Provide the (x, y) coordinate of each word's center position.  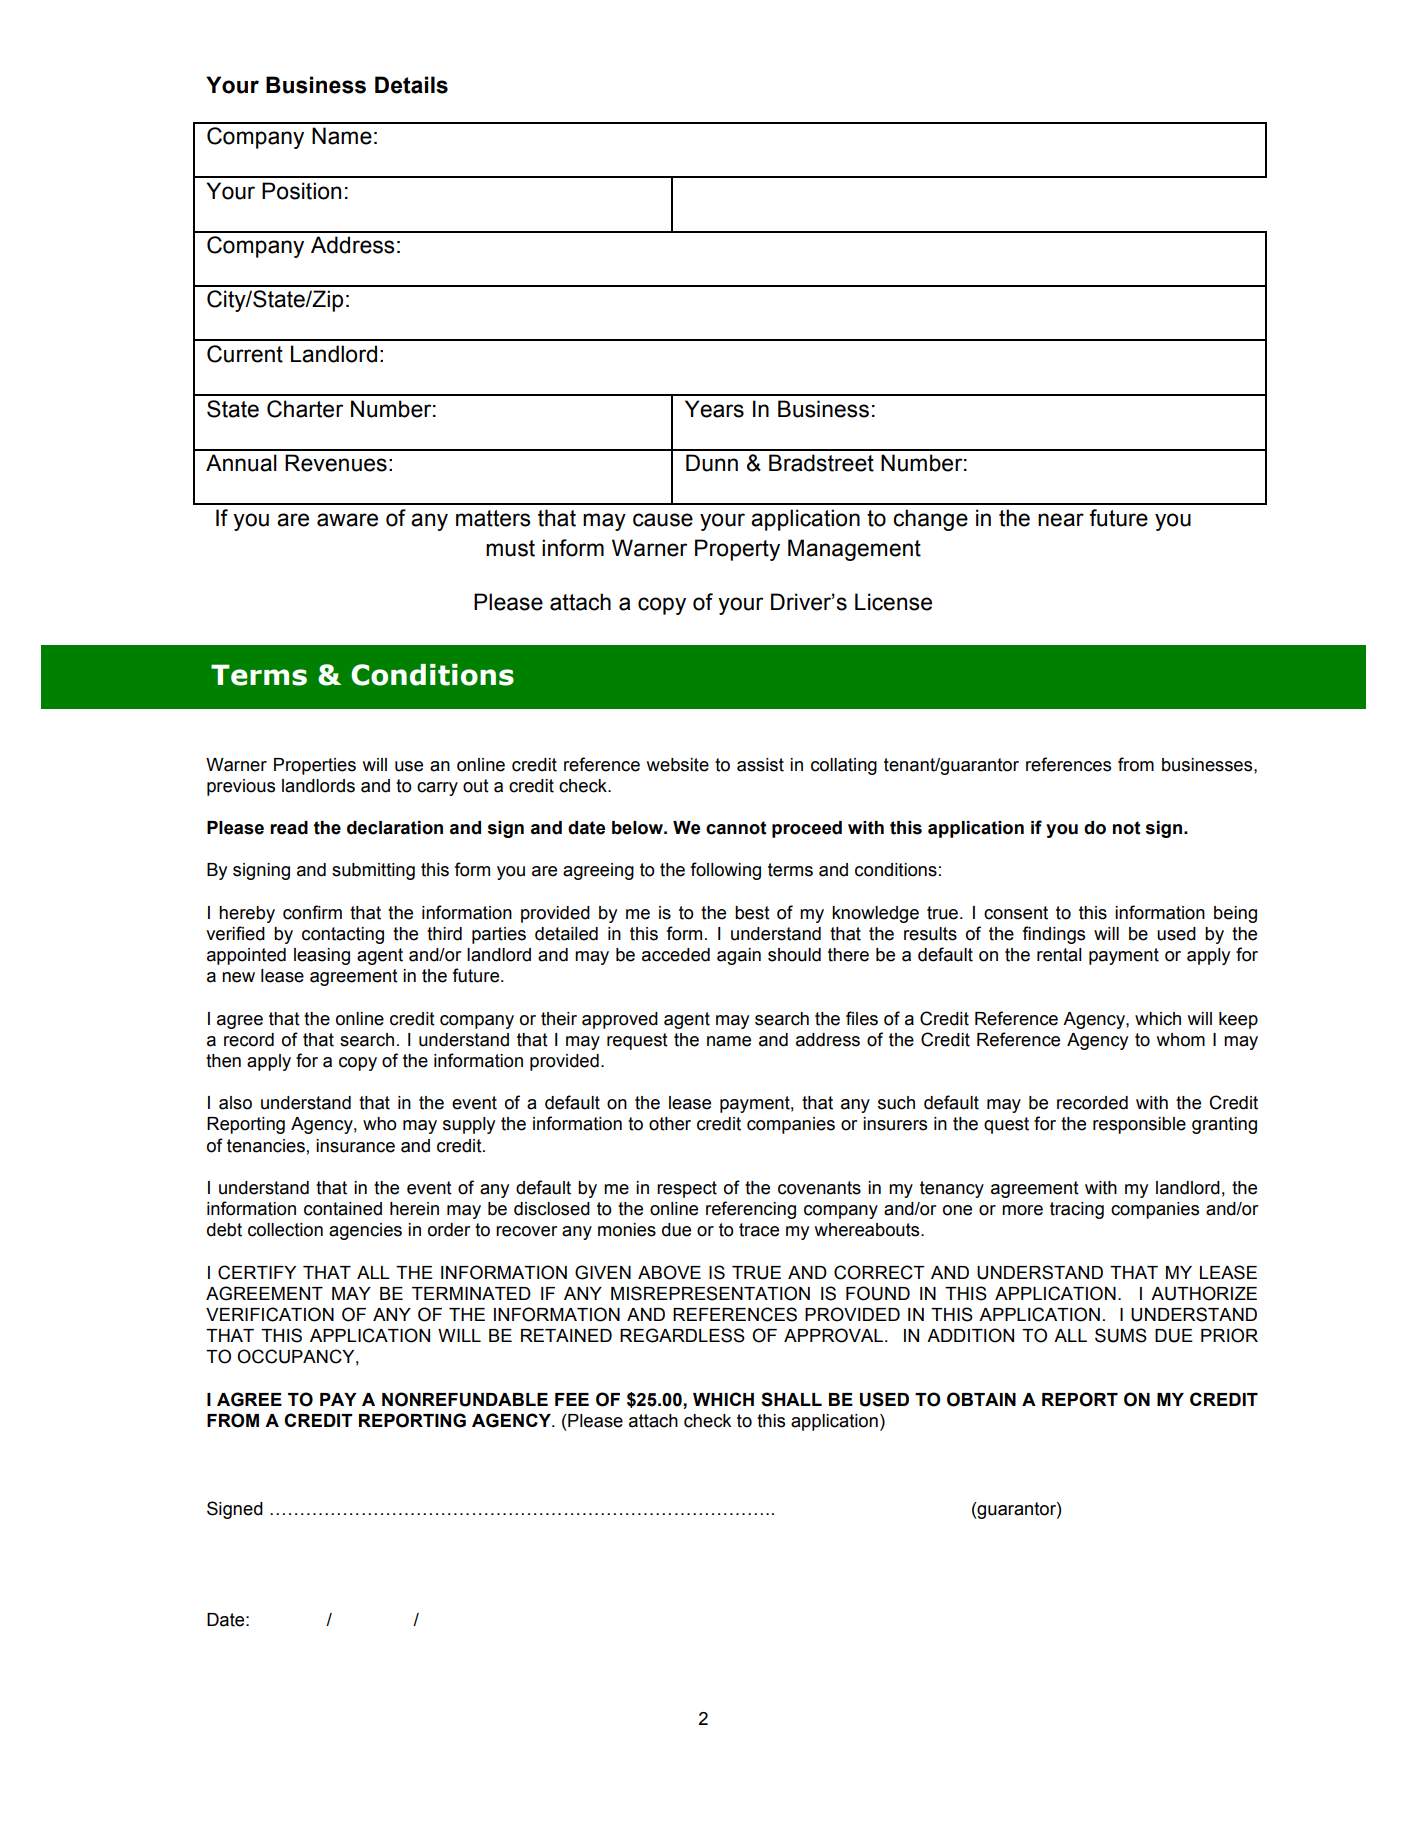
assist (760, 765)
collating (844, 766)
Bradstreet (821, 463)
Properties (315, 766)
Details (411, 85)
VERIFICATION (270, 1314)
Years (714, 409)
